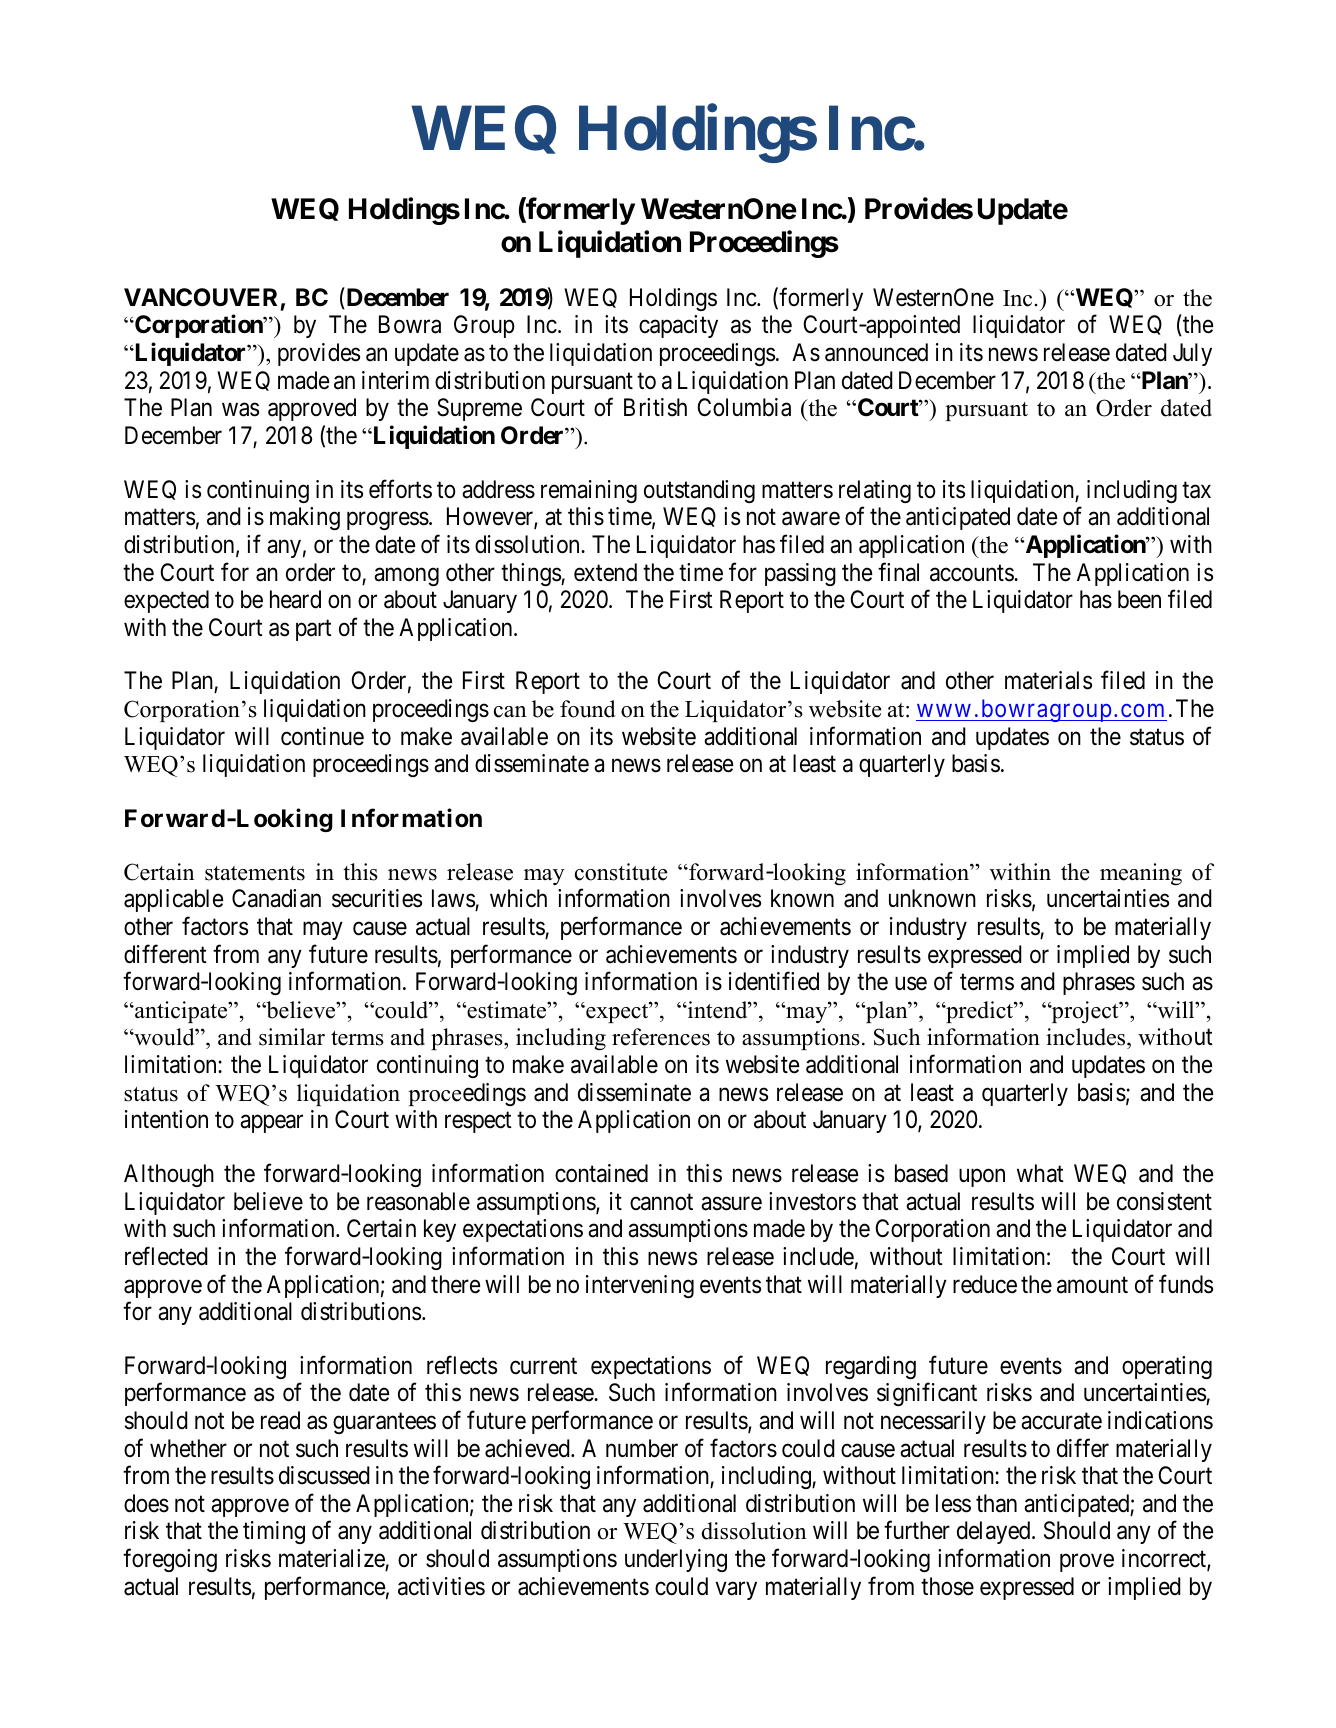  Describe the element at coordinates (678, 326) in the screenshot. I see `capacity` at that location.
